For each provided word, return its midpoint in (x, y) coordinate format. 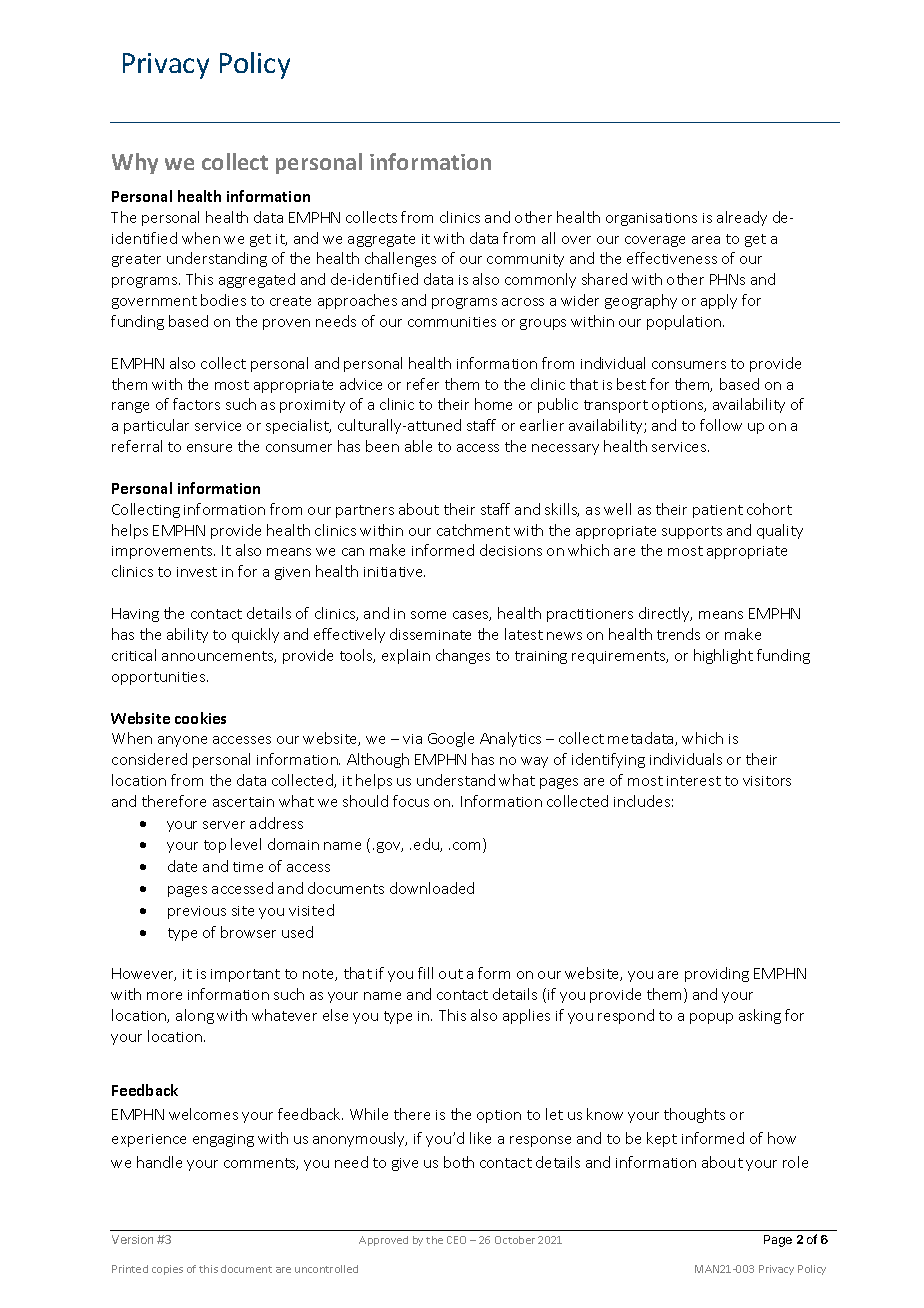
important (245, 975)
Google (451, 739)
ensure (209, 448)
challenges (400, 259)
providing (717, 974)
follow (721, 425)
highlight (723, 656)
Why (135, 163)
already (742, 218)
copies (167, 1270)
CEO (456, 1240)
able (418, 446)
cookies (200, 718)
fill (425, 973)
